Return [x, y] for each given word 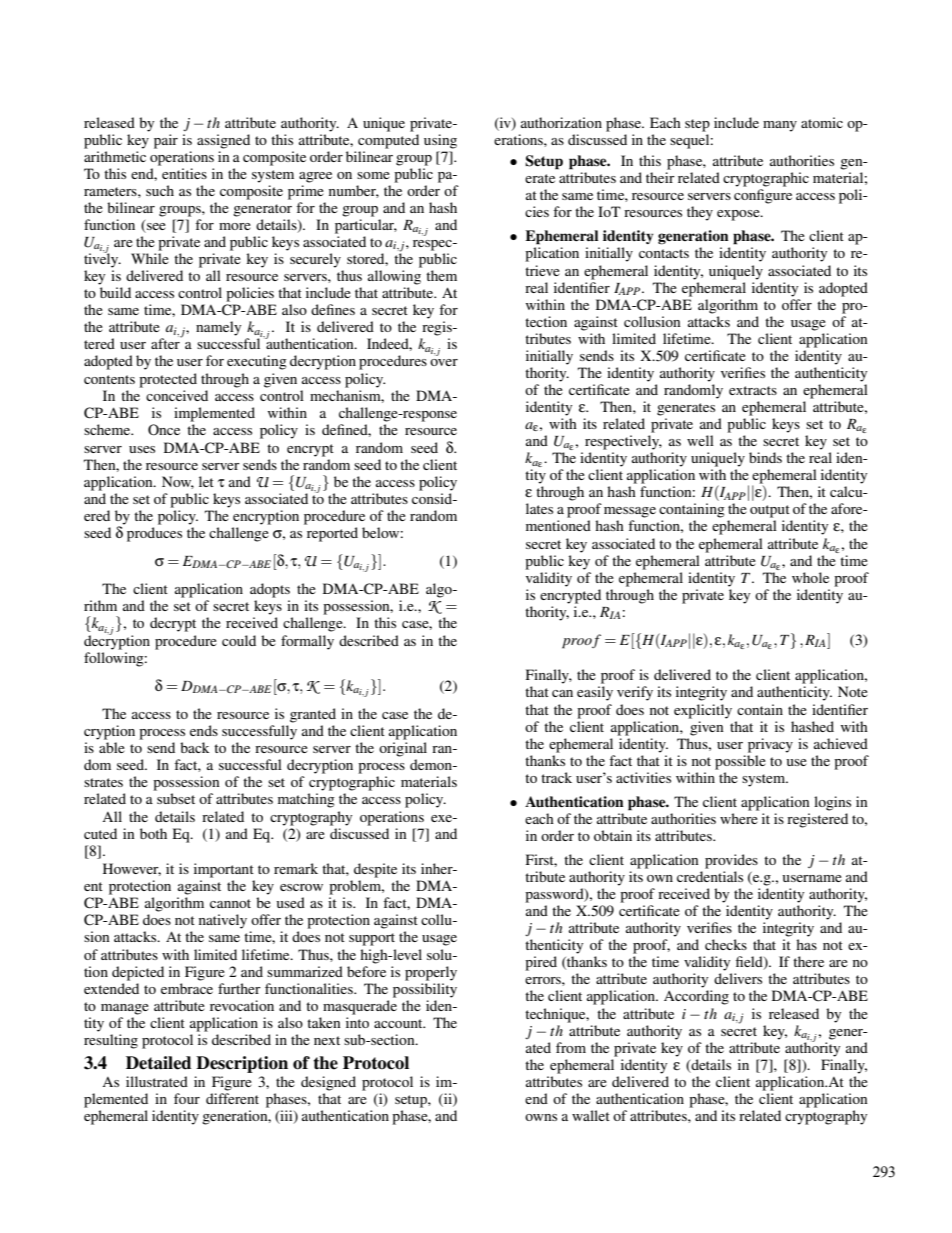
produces [154, 534]
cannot [230, 903]
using [440, 141]
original [403, 749]
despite [375, 870]
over [444, 362]
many [780, 126]
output [770, 511]
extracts [753, 390]
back [195, 747]
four [187, 1098]
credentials [710, 876]
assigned [223, 141]
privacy [770, 745]
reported [332, 534]
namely [218, 328]
